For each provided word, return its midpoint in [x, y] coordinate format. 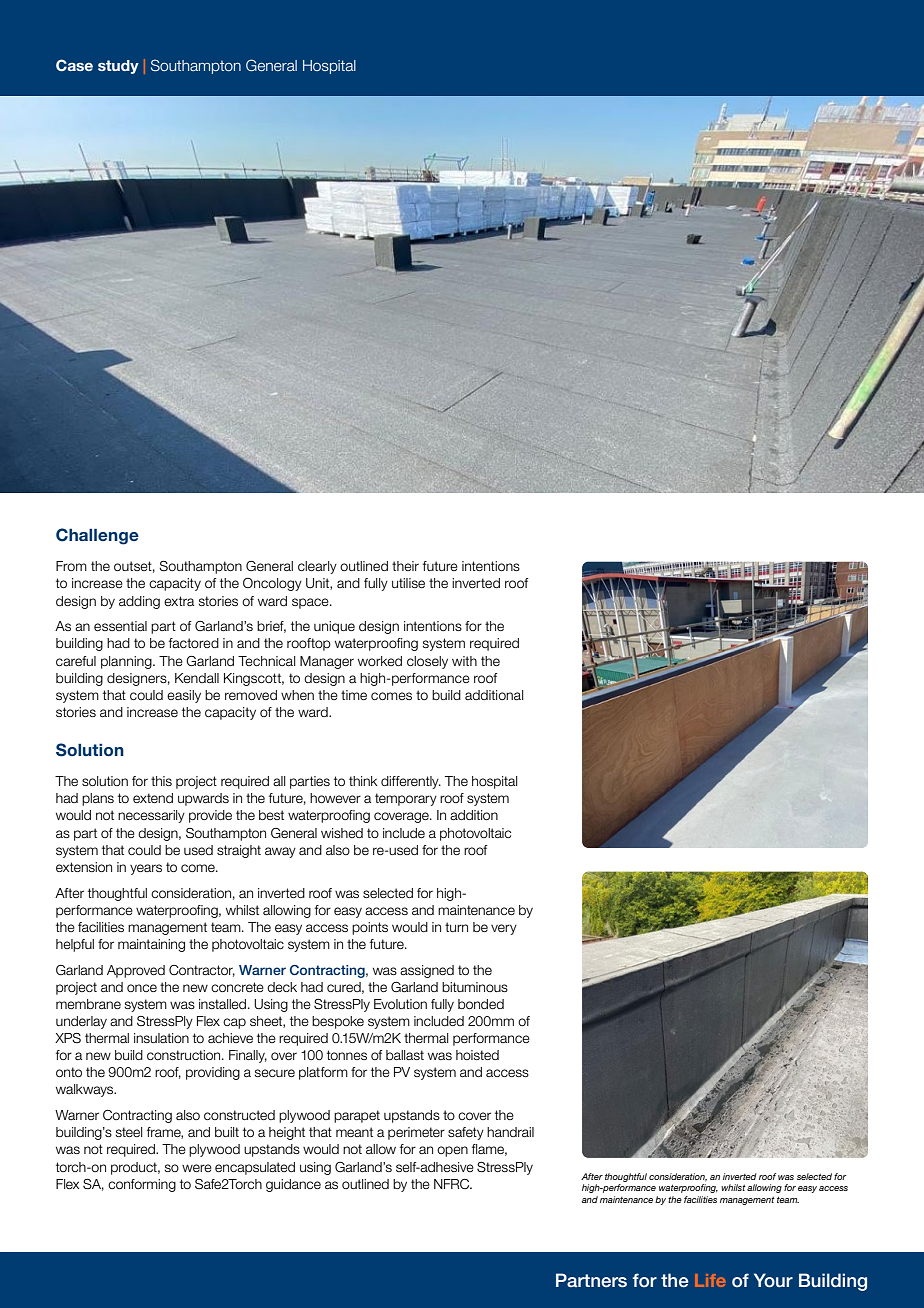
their [405, 566]
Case [74, 65]
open [452, 1151]
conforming [142, 1185]
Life [710, 1280]
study [118, 67]
